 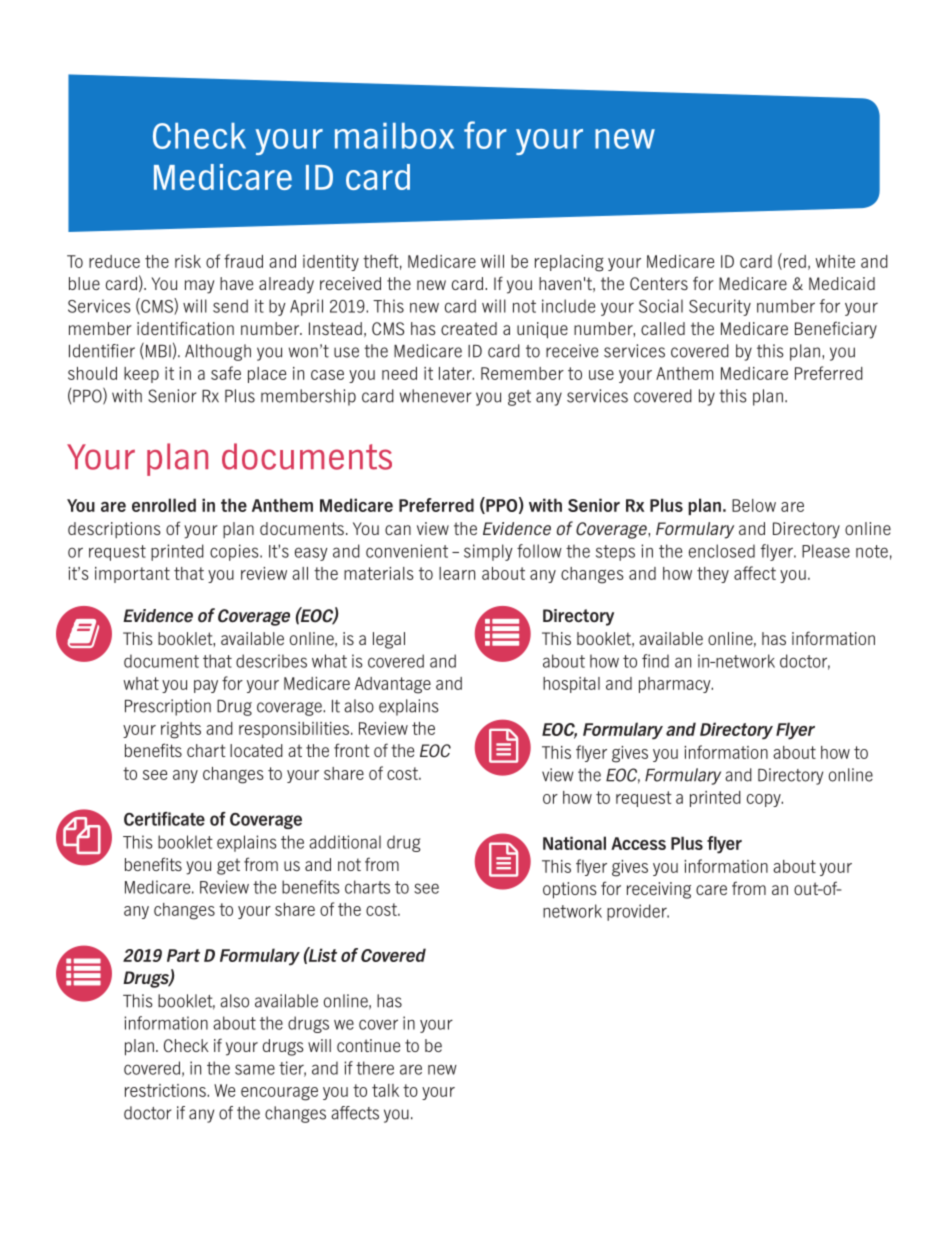 I want to click on options, so click(x=570, y=890).
